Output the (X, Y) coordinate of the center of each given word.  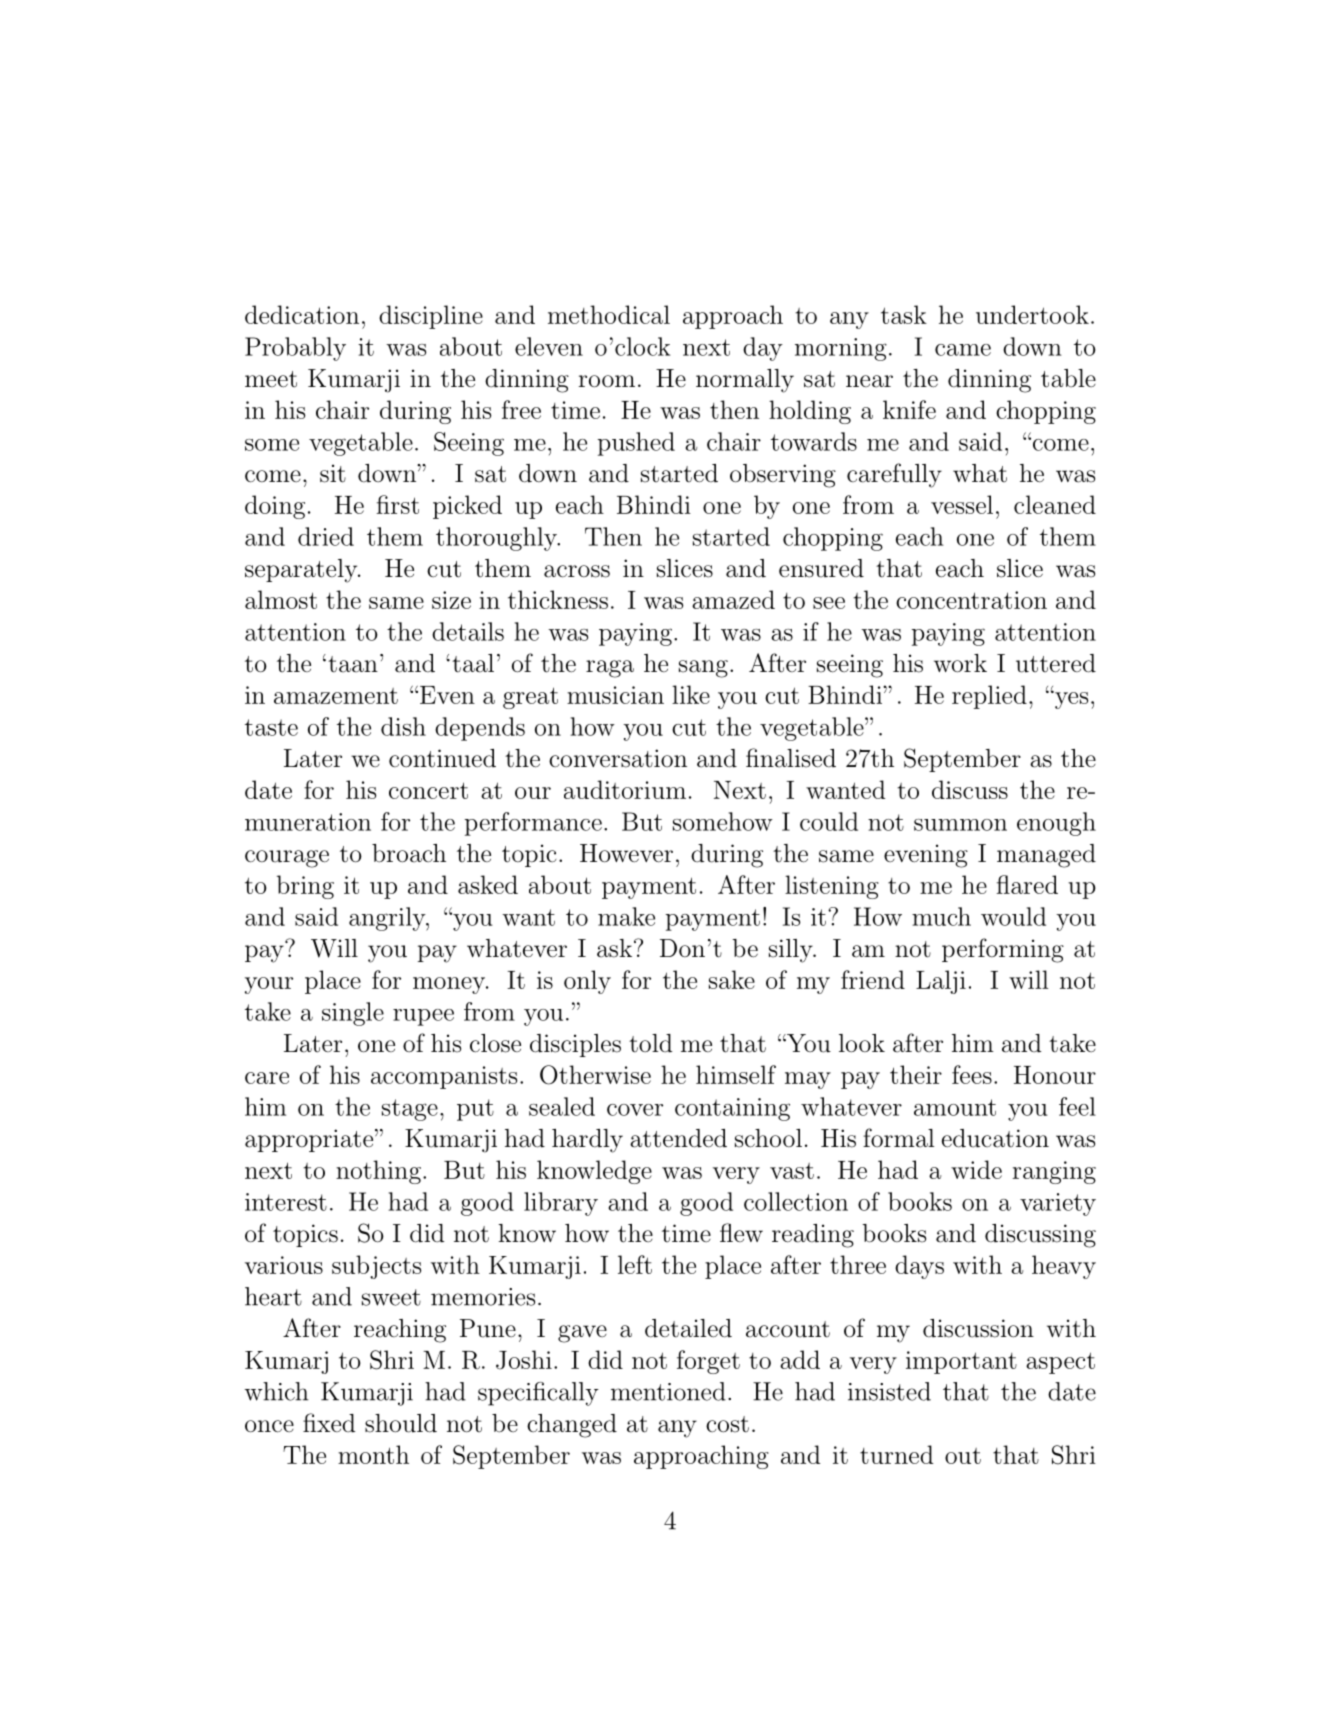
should (401, 1423)
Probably (295, 349)
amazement (336, 696)
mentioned (668, 1391)
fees (972, 1074)
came (963, 350)
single (353, 1014)
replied (989, 697)
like (691, 694)
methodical (609, 314)
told (651, 1043)
